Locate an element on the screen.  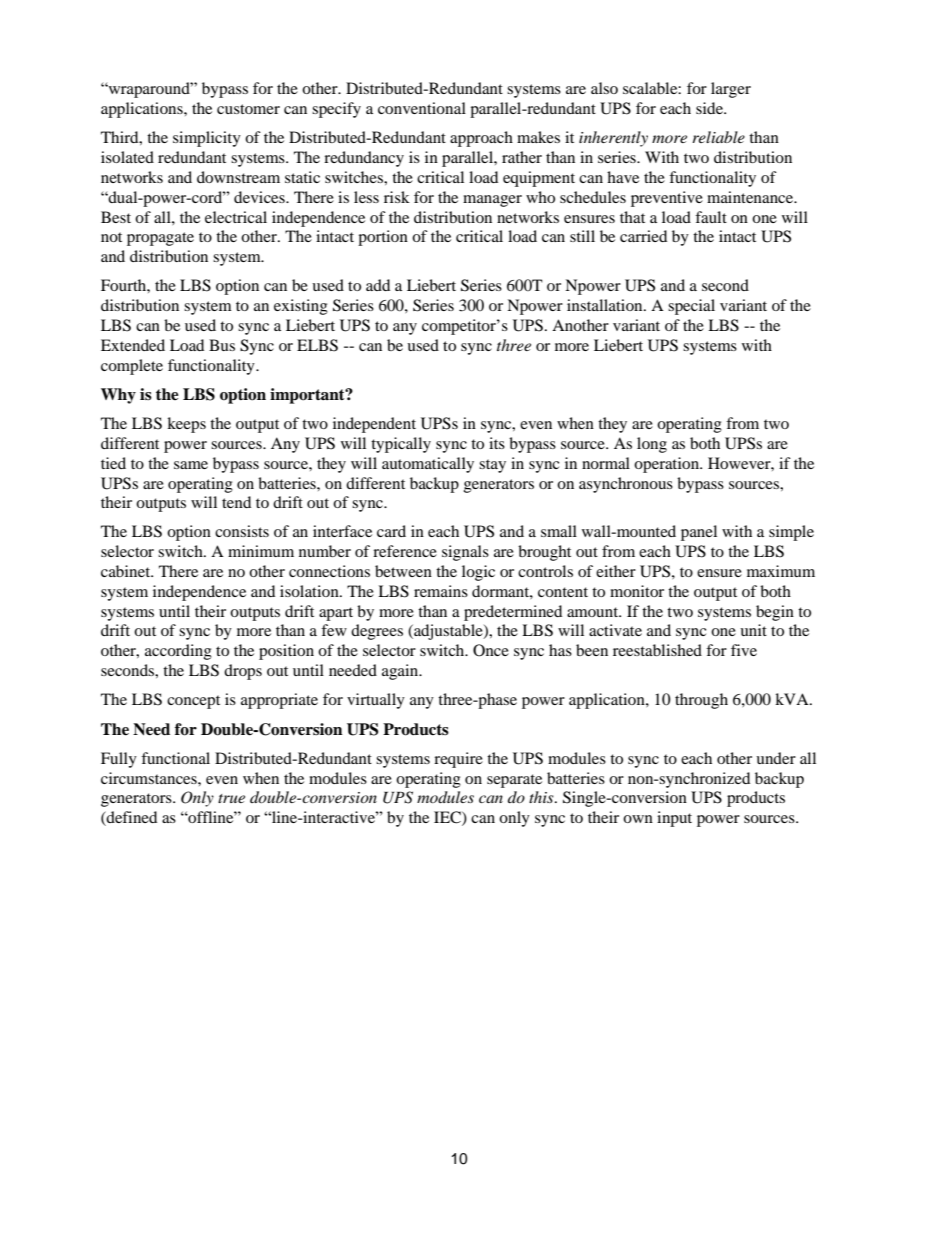
true is located at coordinates (231, 798).
